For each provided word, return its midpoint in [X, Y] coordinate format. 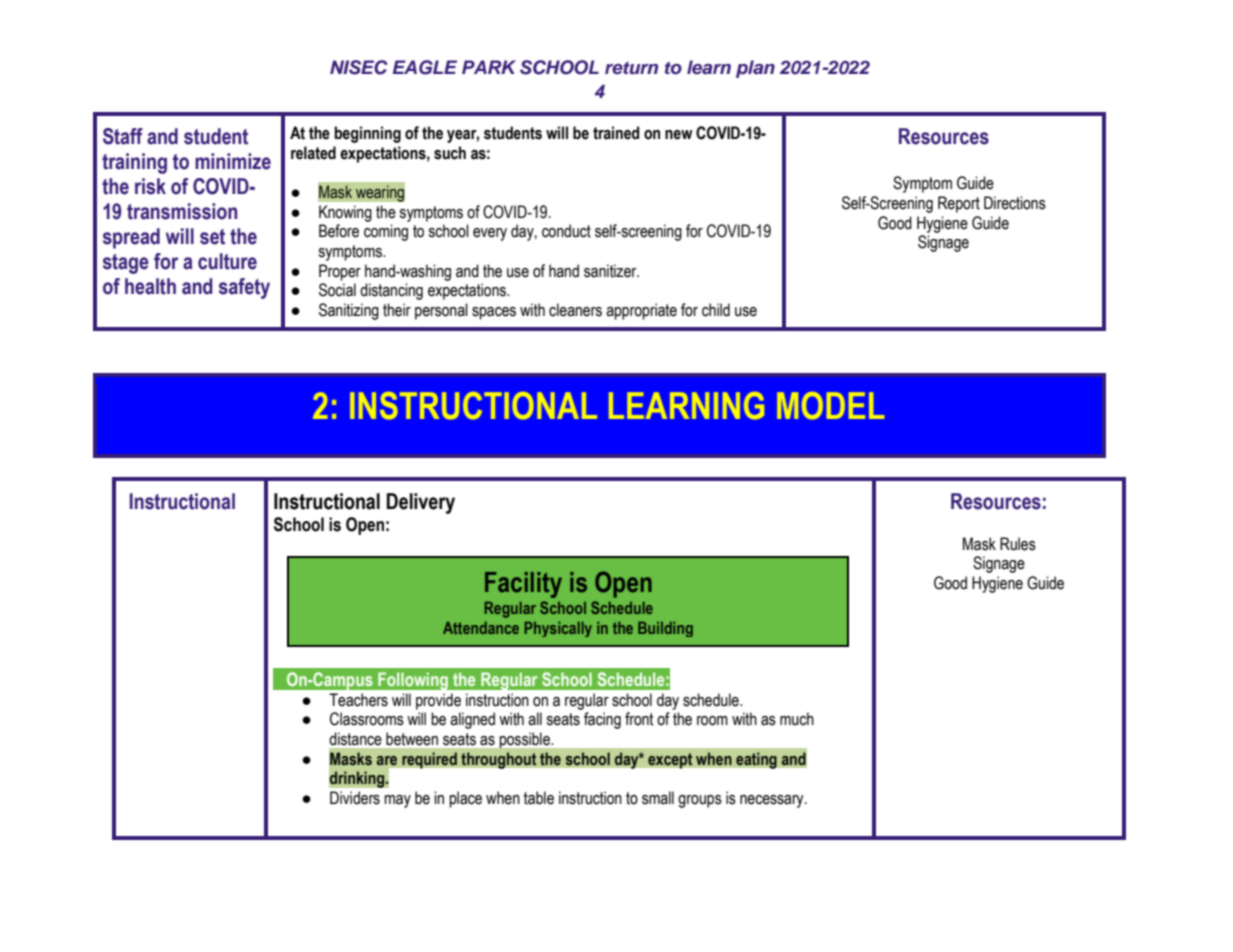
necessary [773, 801]
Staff [123, 136]
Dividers [355, 798]
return [631, 68]
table [539, 798]
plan [755, 69]
